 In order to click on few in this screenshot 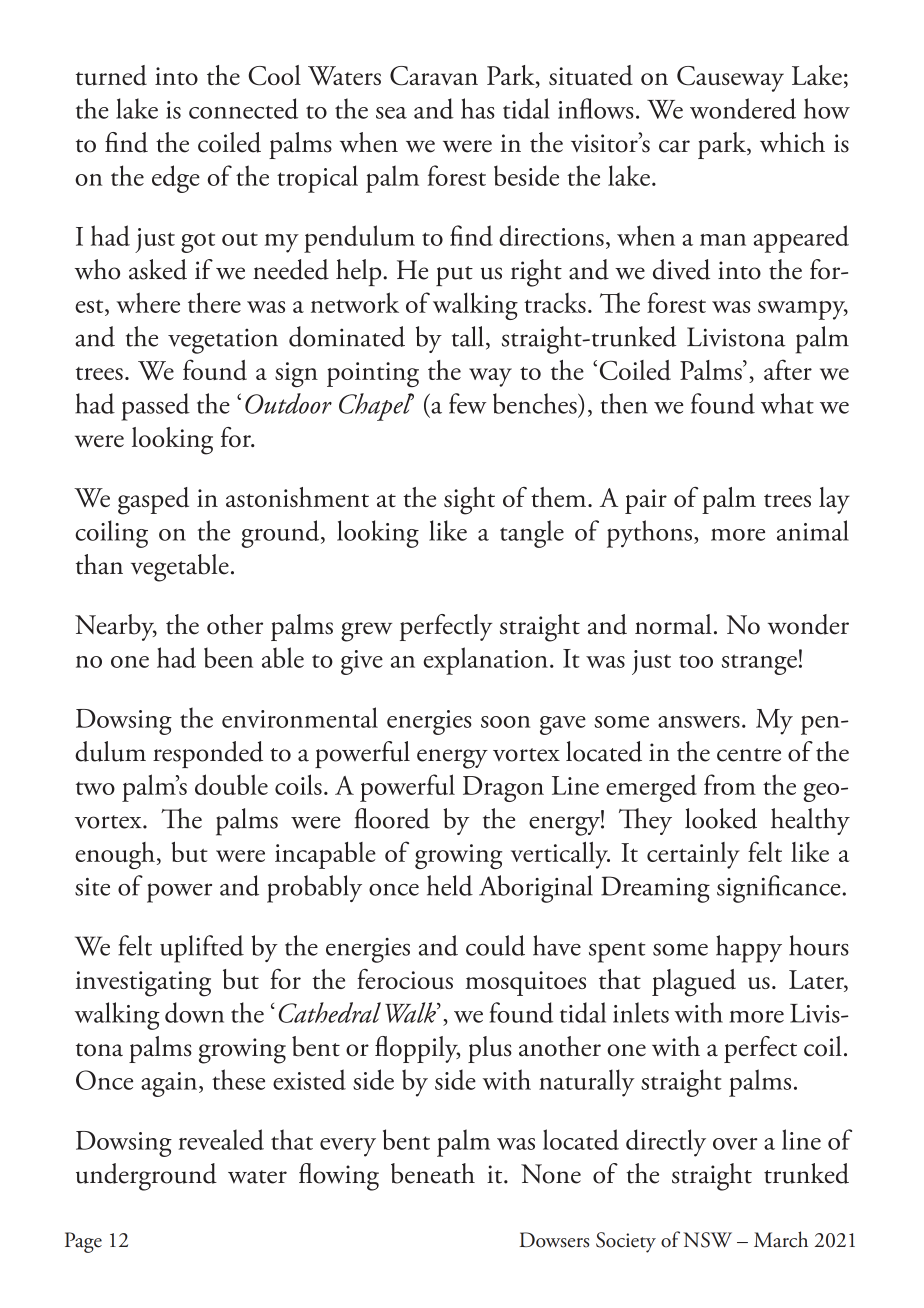, I will do `click(468, 403)`.
